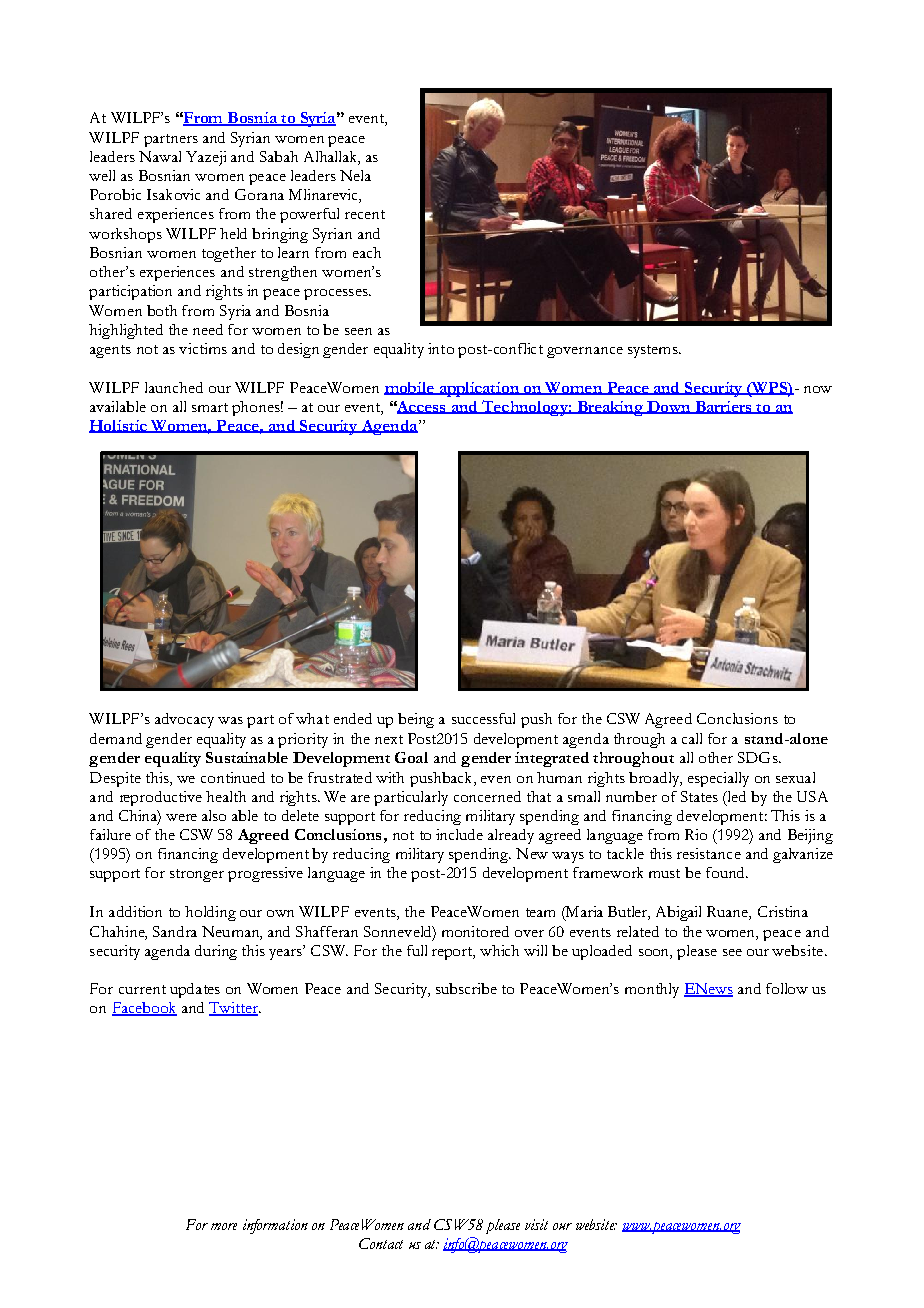 Image resolution: width=924 pixels, height=1308 pixels. I want to click on systems, so click(654, 351).
